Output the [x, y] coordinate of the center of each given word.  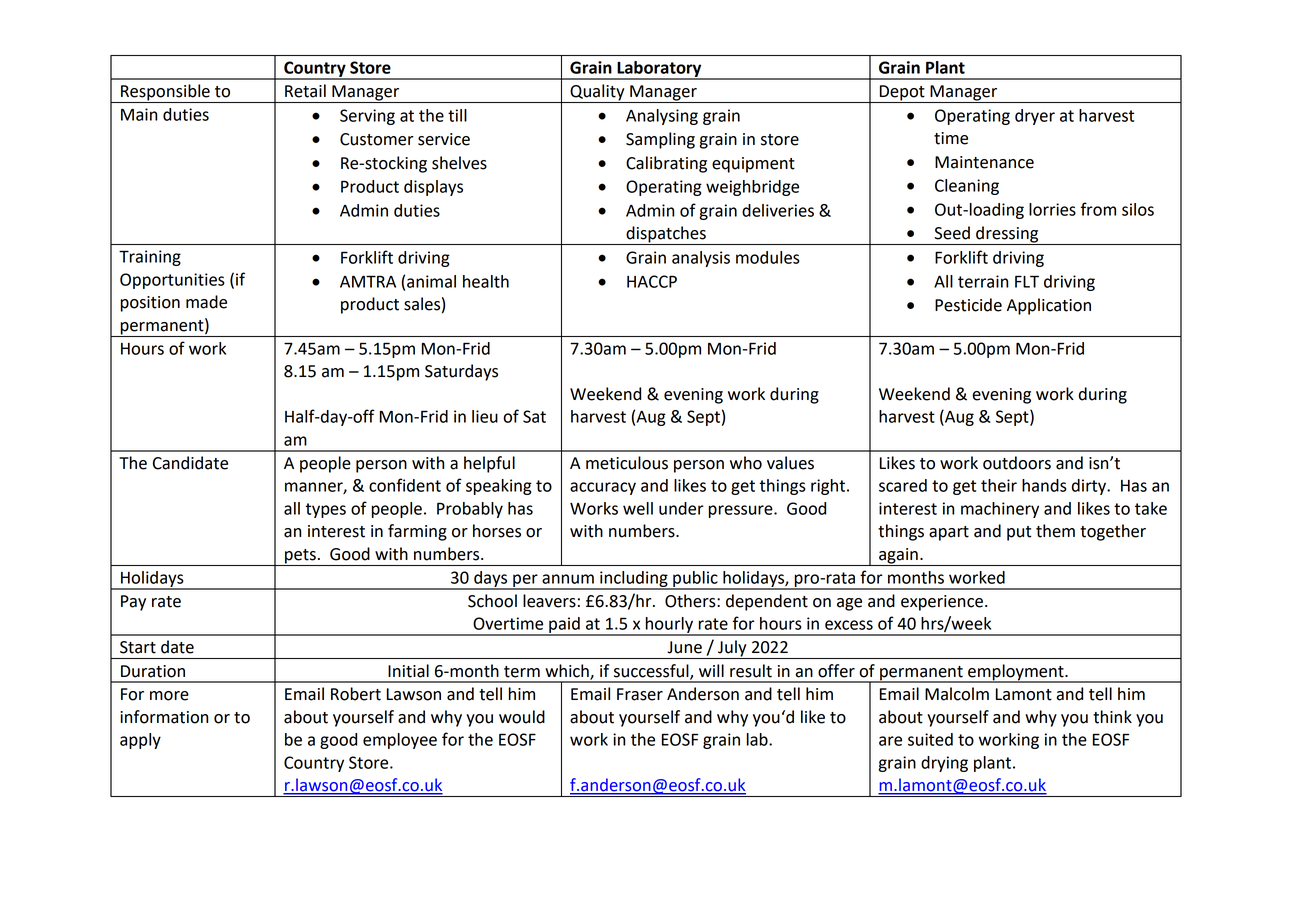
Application [1049, 306]
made [206, 302]
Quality [597, 93]
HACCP [652, 281]
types [325, 510]
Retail [305, 91]
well [638, 508]
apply [140, 741]
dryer [1035, 117]
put [1019, 533]
